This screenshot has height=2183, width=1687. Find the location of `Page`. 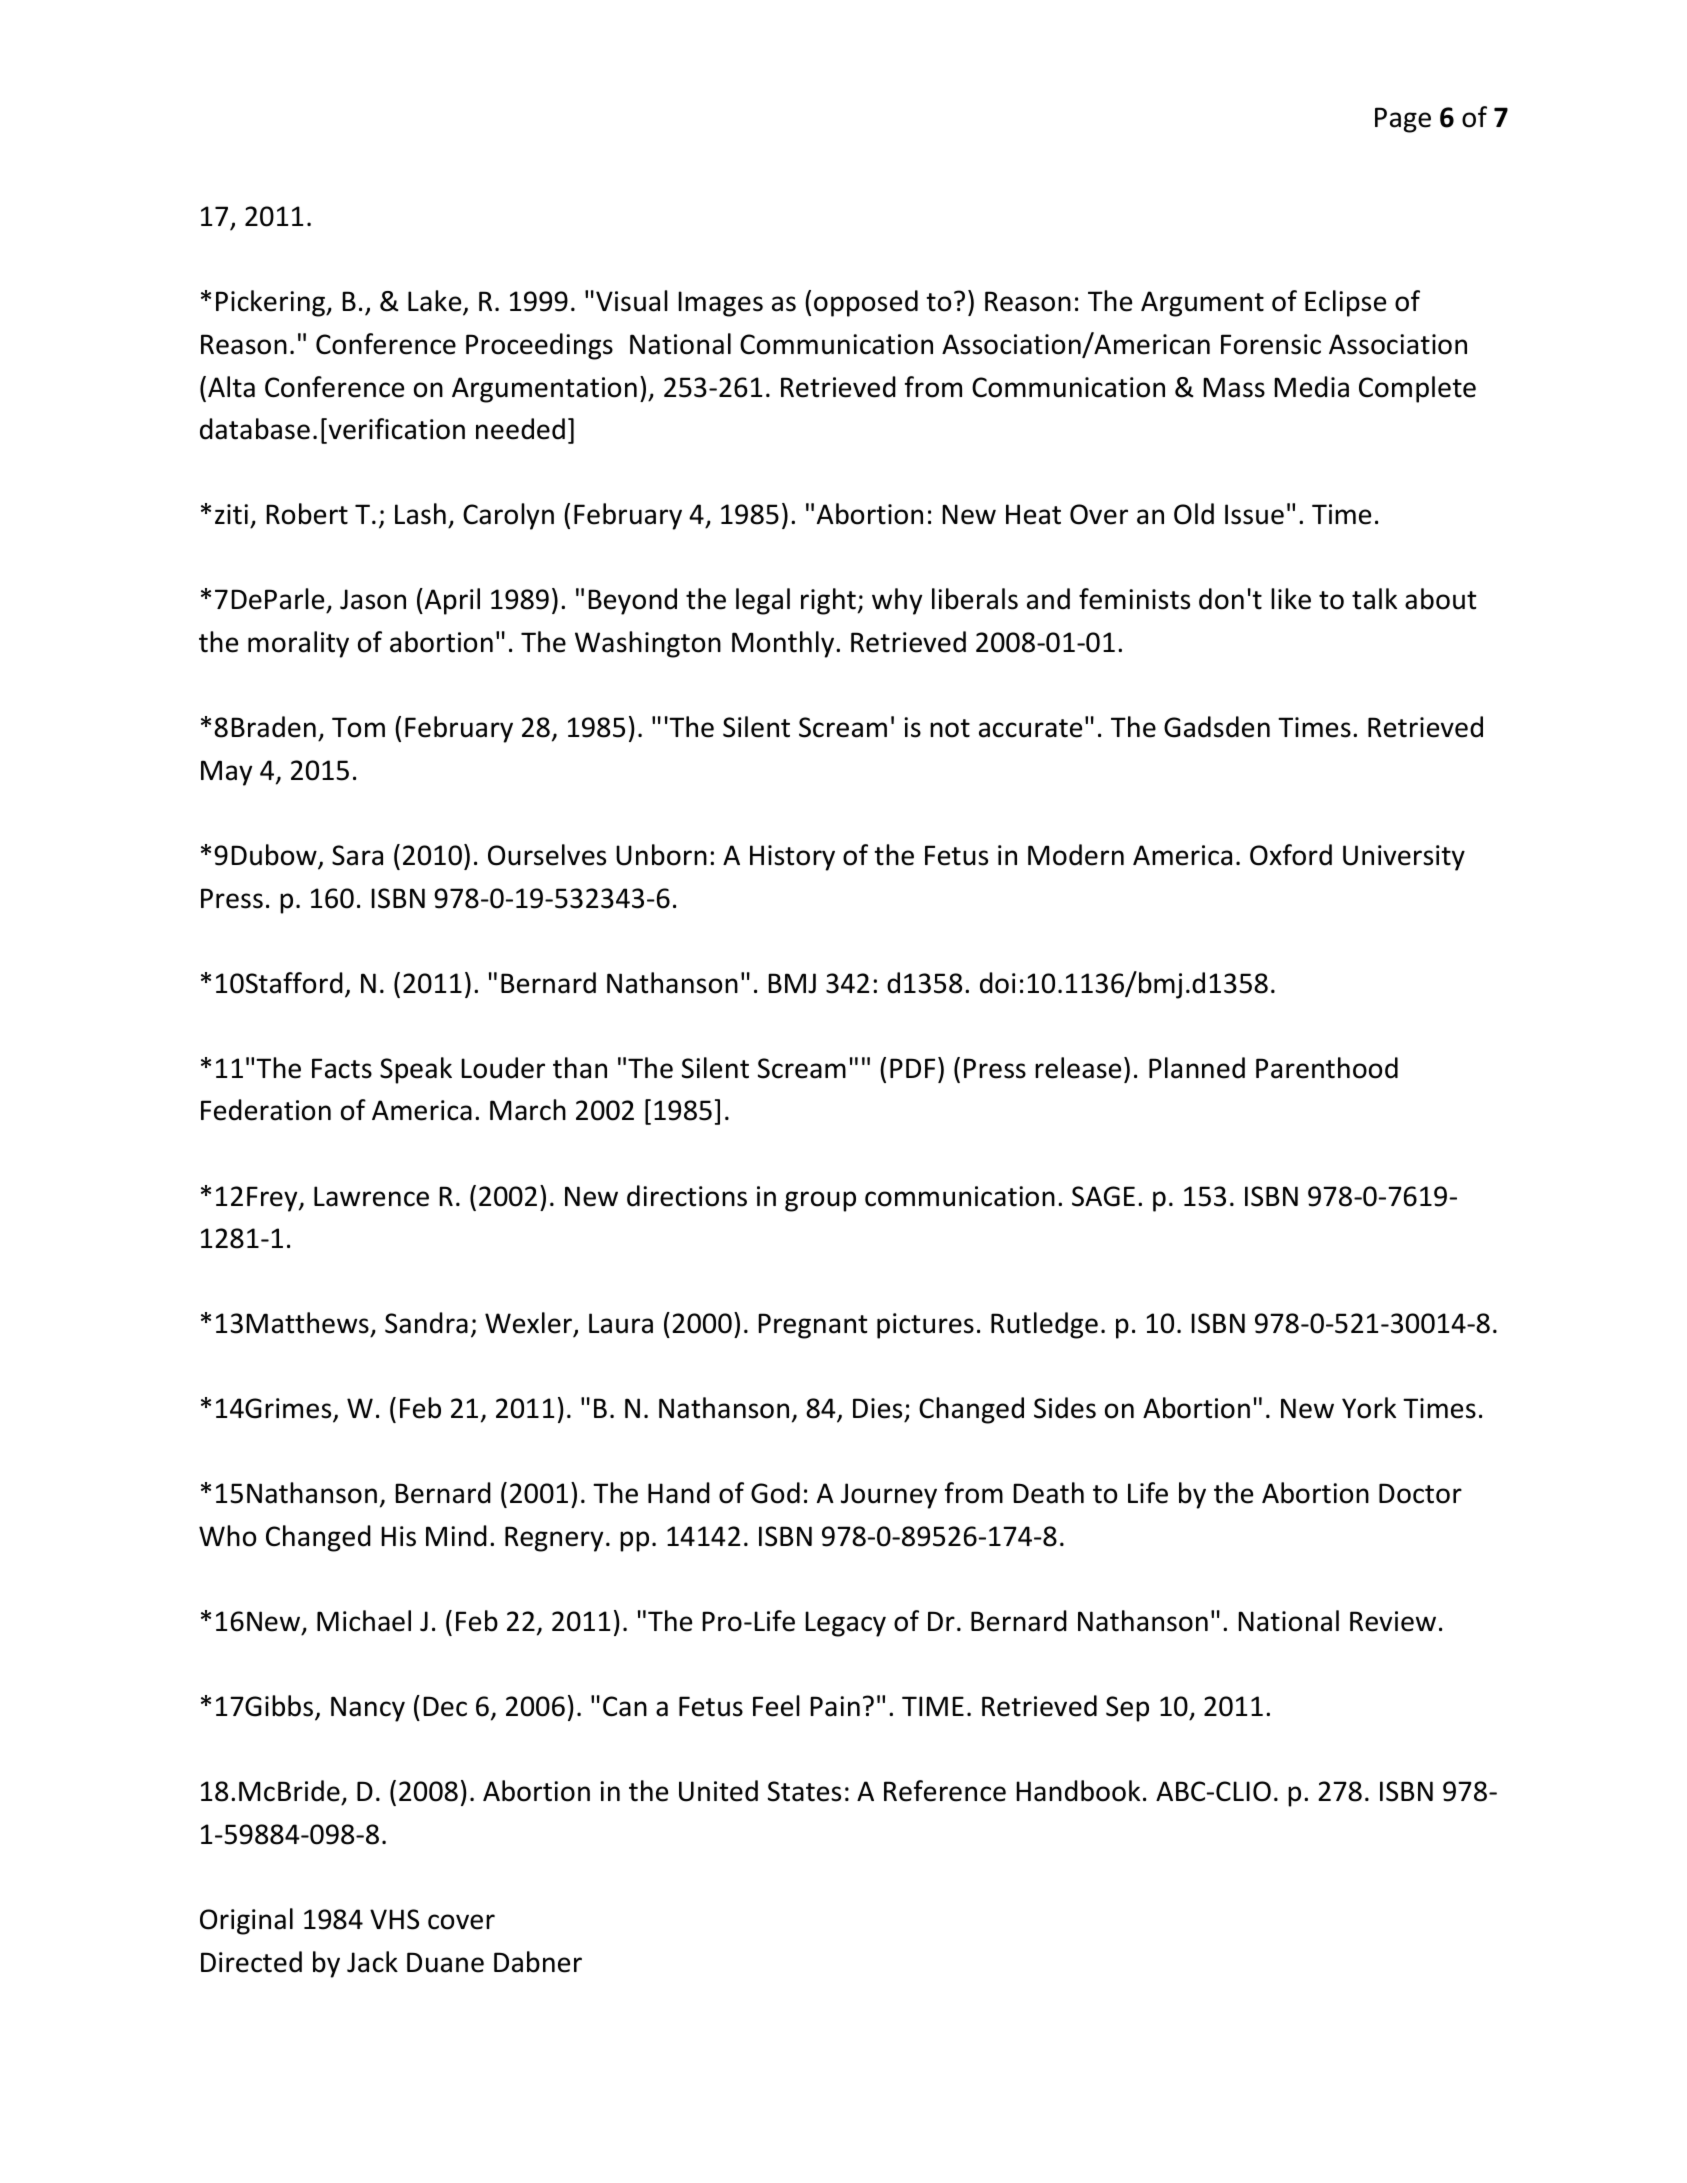

Page is located at coordinates (1403, 120).
